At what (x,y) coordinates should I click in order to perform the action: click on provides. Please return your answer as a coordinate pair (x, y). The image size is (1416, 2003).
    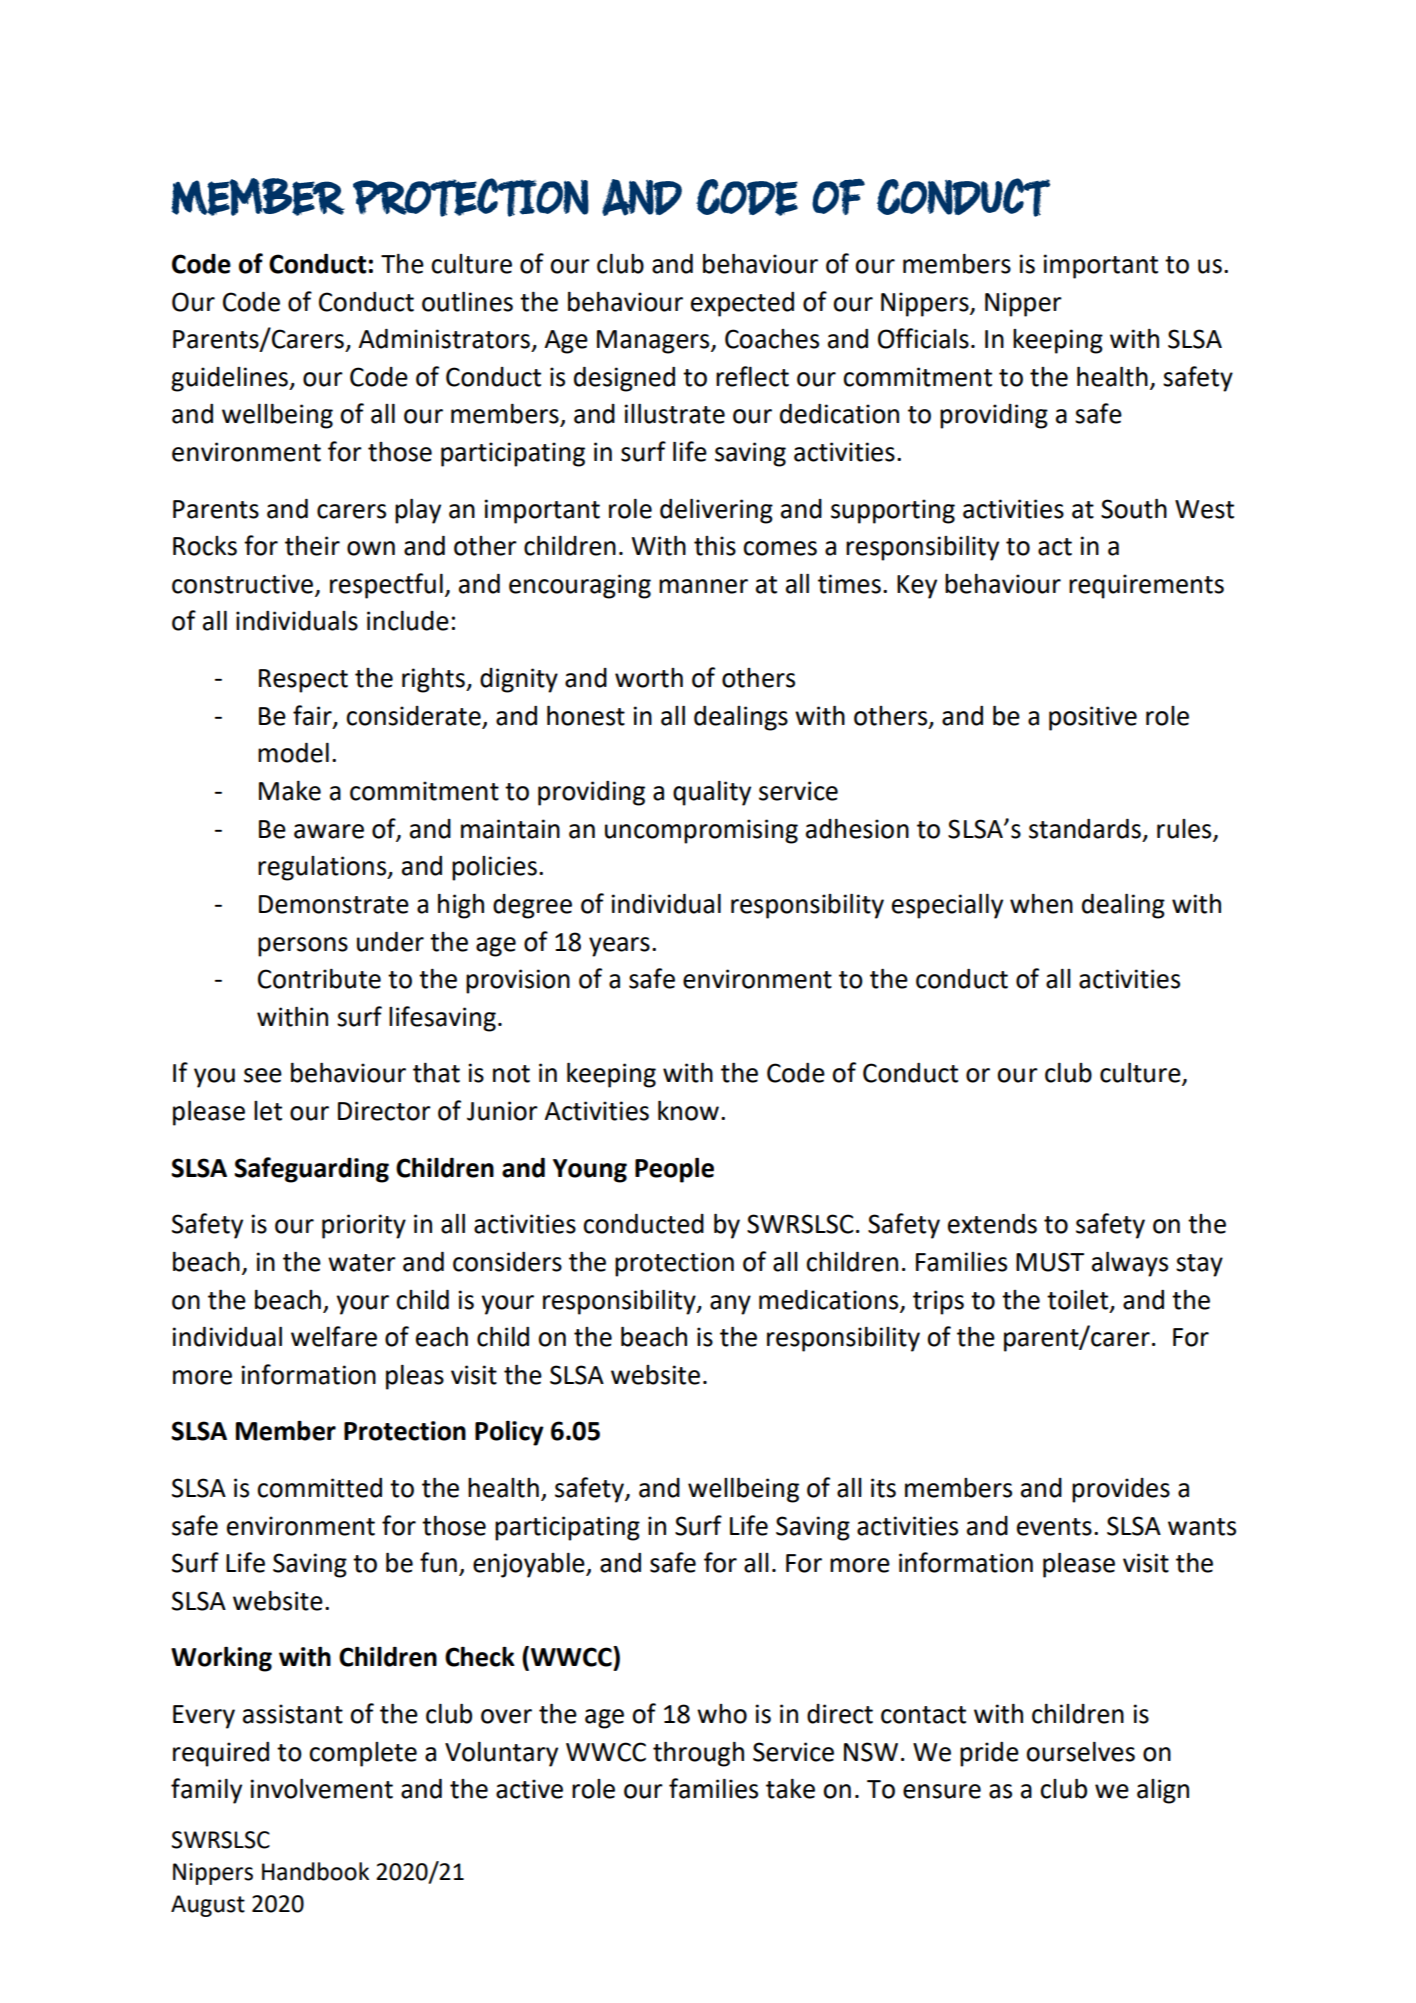
    Looking at the image, I should click on (1121, 1490).
